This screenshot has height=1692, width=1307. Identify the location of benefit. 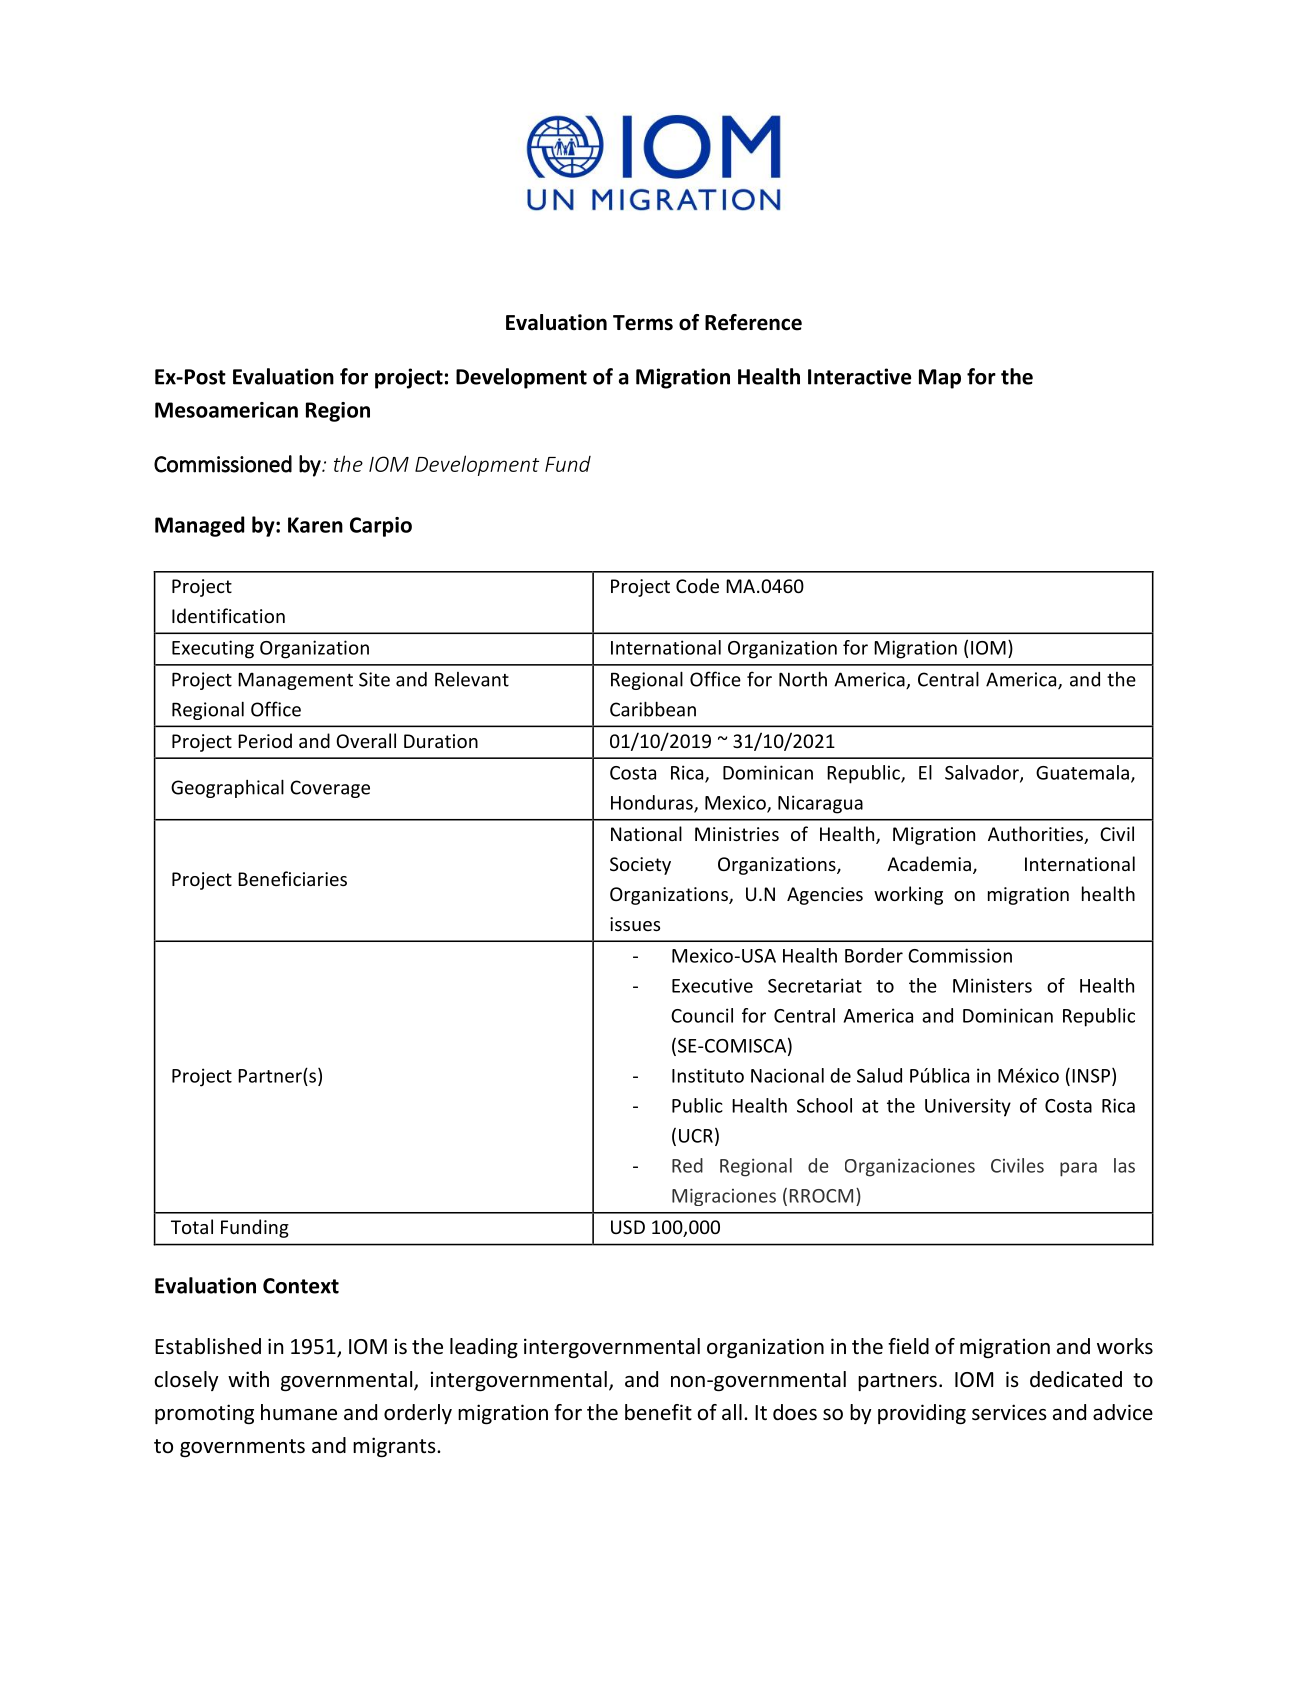
(658, 1412).
